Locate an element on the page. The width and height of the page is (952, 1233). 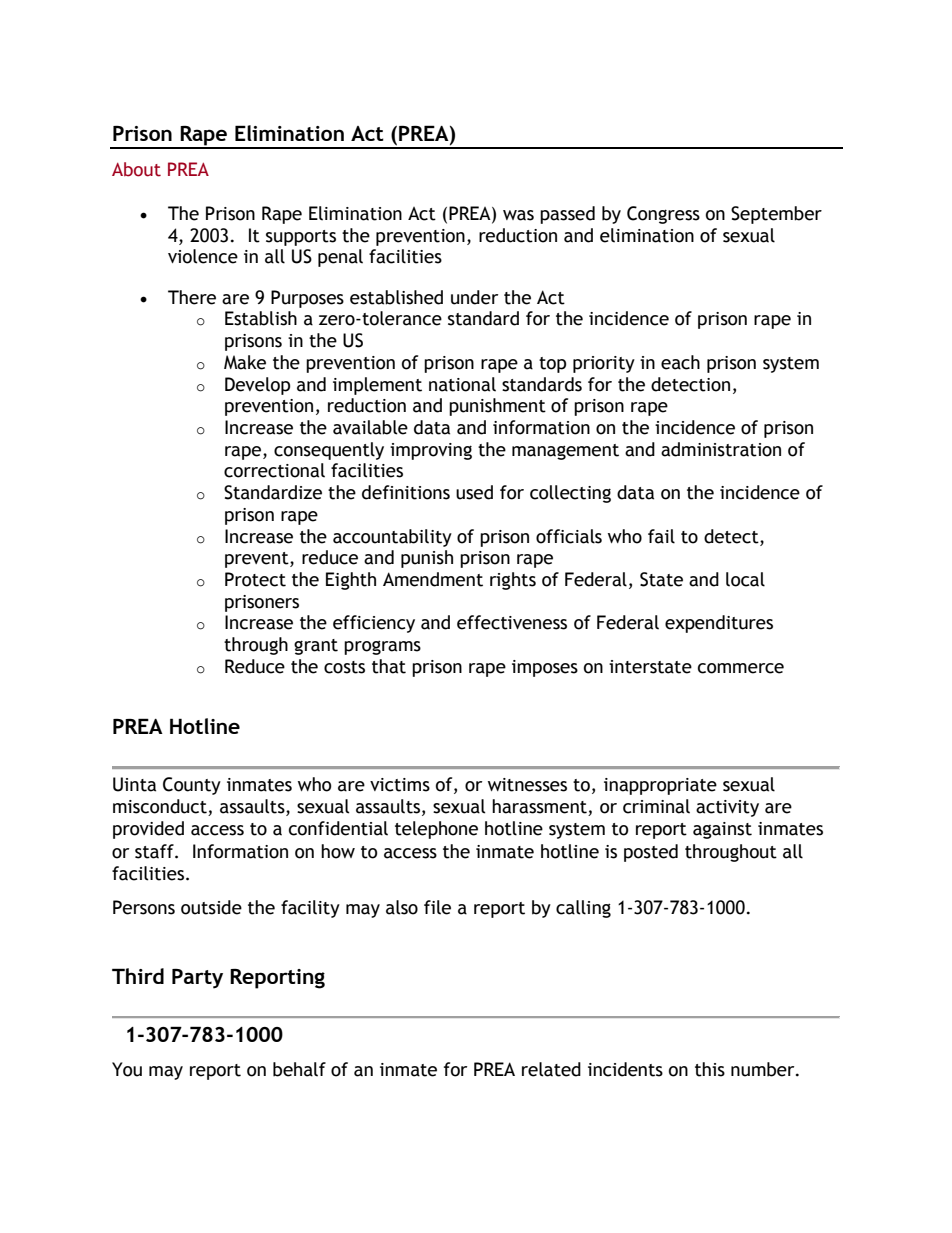
was is located at coordinates (518, 215).
